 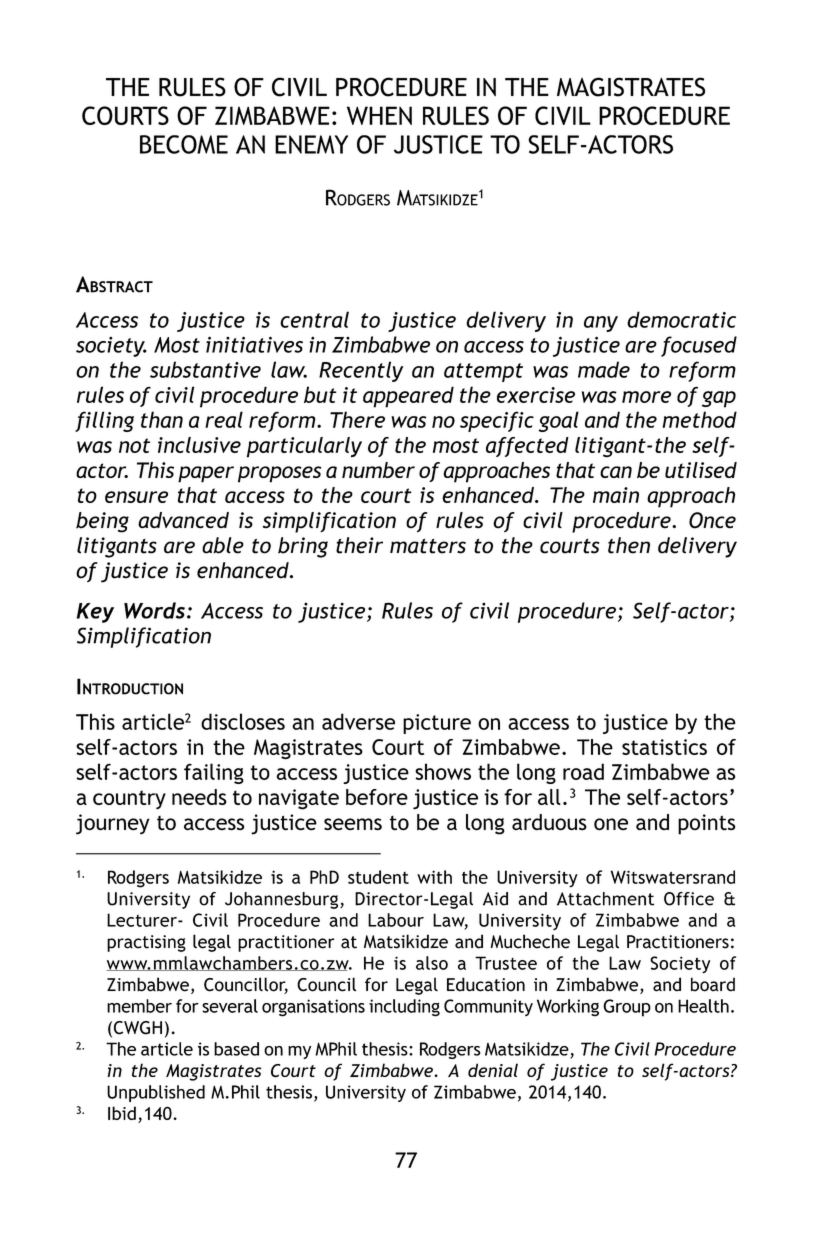 What do you see at coordinates (199, 445) in the screenshot?
I see `inclusive` at bounding box center [199, 445].
